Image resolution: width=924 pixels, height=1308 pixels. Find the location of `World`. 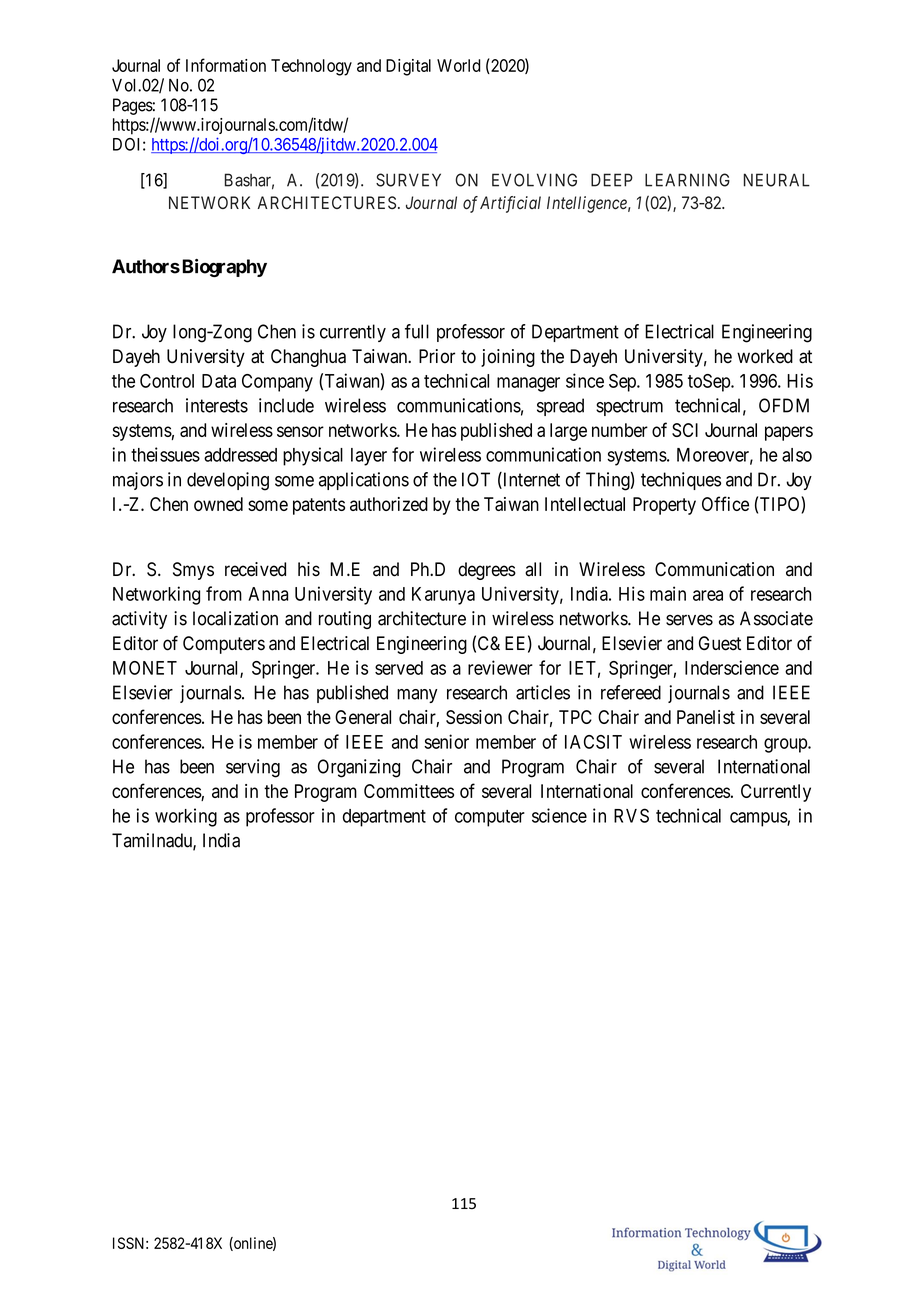

World is located at coordinates (459, 65).
